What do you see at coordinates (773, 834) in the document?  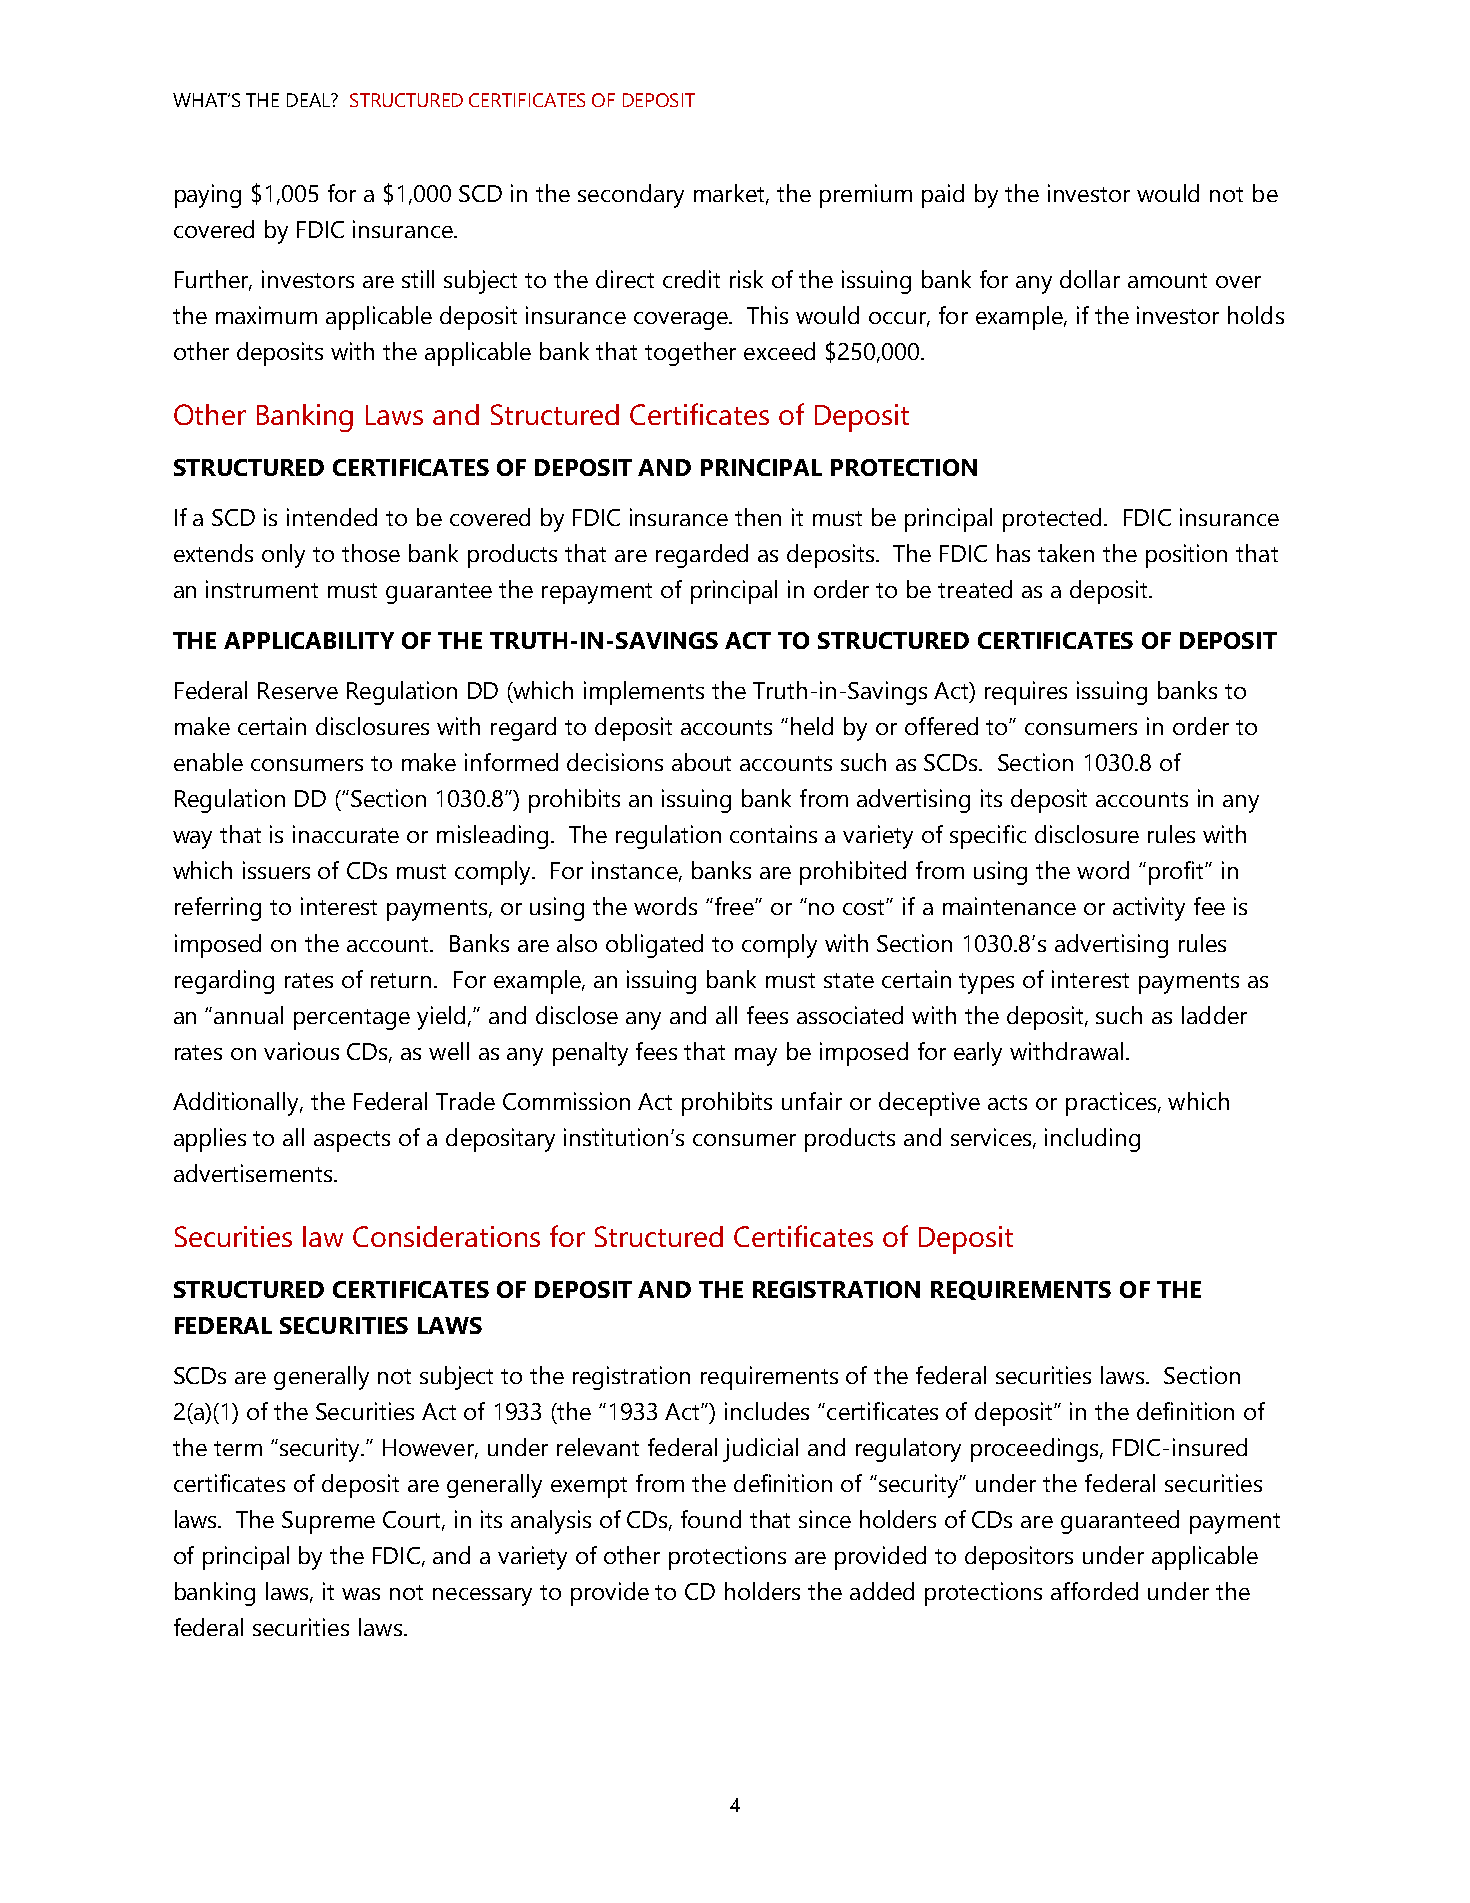 I see `contains` at bounding box center [773, 834].
